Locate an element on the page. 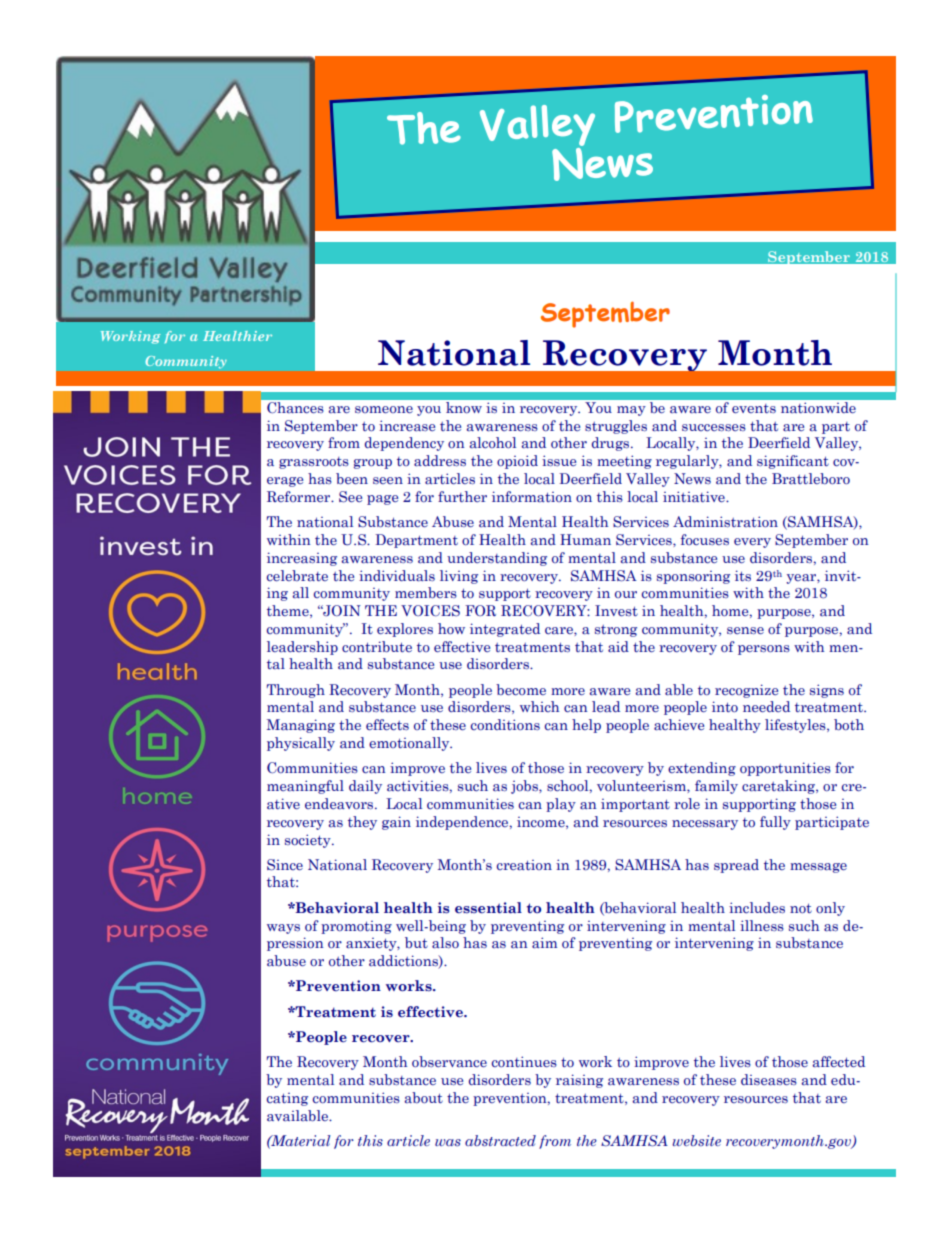  individuals is located at coordinates (397, 576).
